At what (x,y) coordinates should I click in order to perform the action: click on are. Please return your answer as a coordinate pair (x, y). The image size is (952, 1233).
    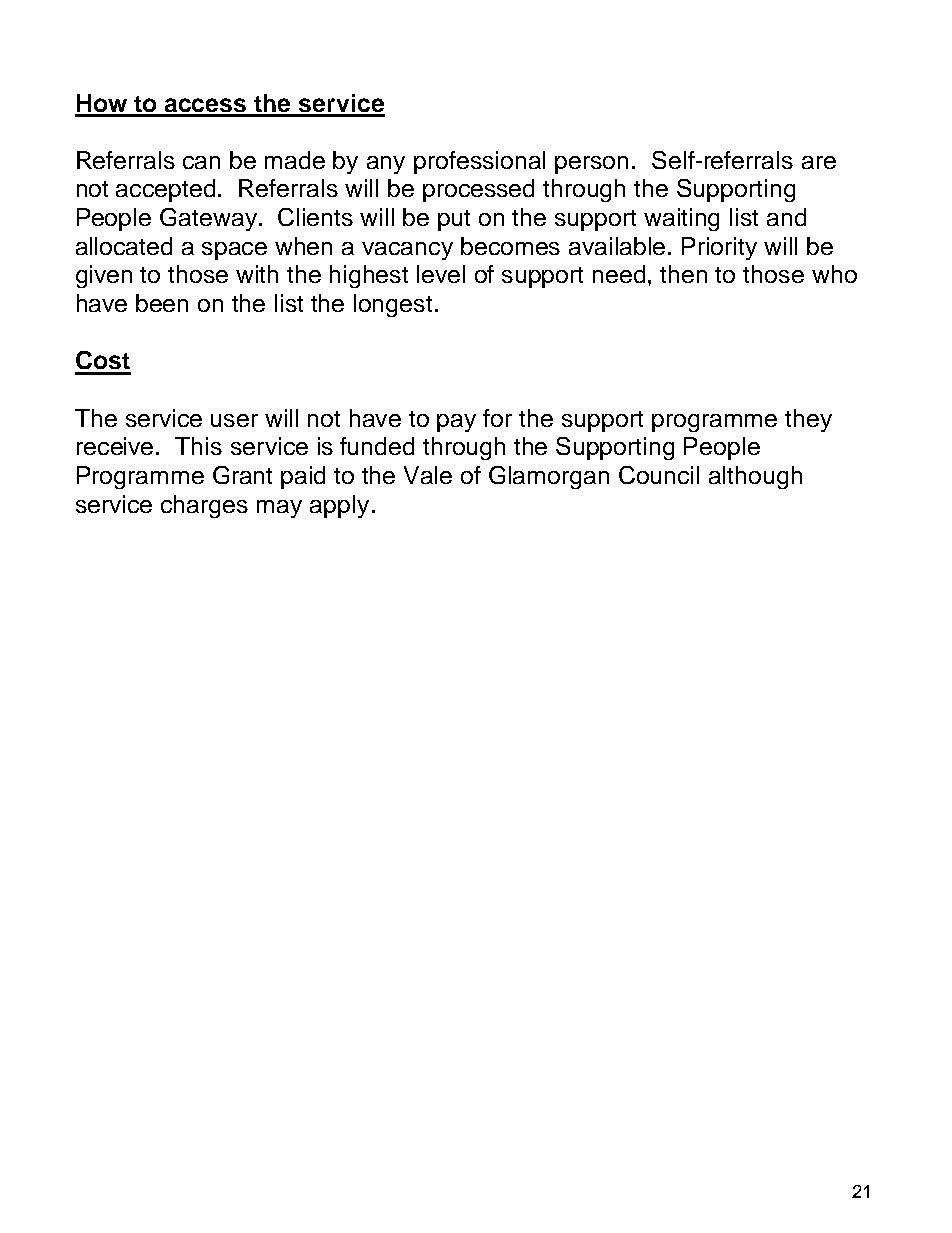
    Looking at the image, I should click on (819, 162).
